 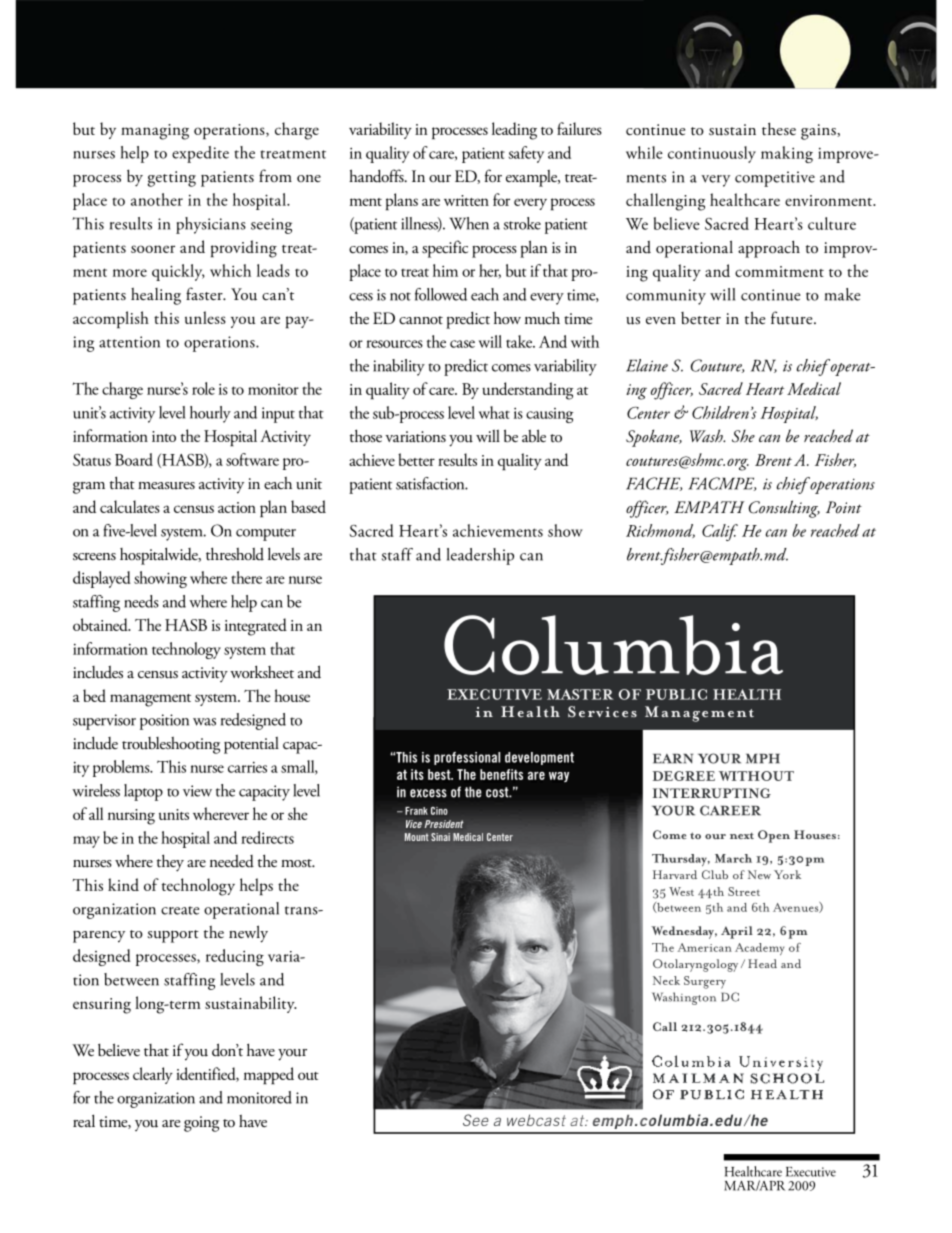 I want to click on Executive, so click(x=811, y=1172).
